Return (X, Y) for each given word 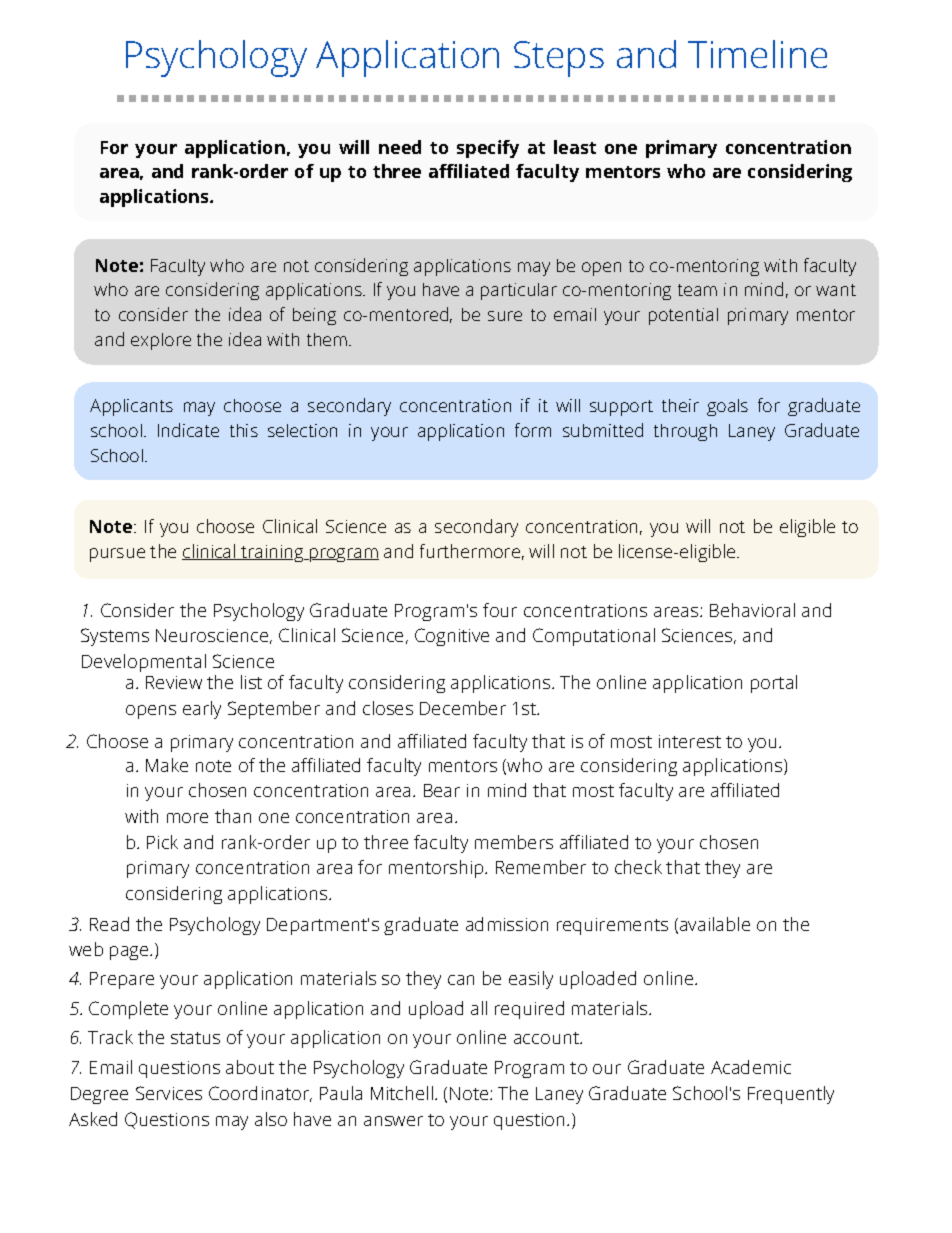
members (514, 842)
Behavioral (752, 610)
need (400, 147)
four (500, 610)
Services (169, 1093)
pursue (117, 555)
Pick (162, 842)
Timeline (757, 54)
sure (505, 316)
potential (683, 316)
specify (488, 149)
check (638, 867)
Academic (751, 1067)
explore (161, 341)
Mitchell (402, 1093)
